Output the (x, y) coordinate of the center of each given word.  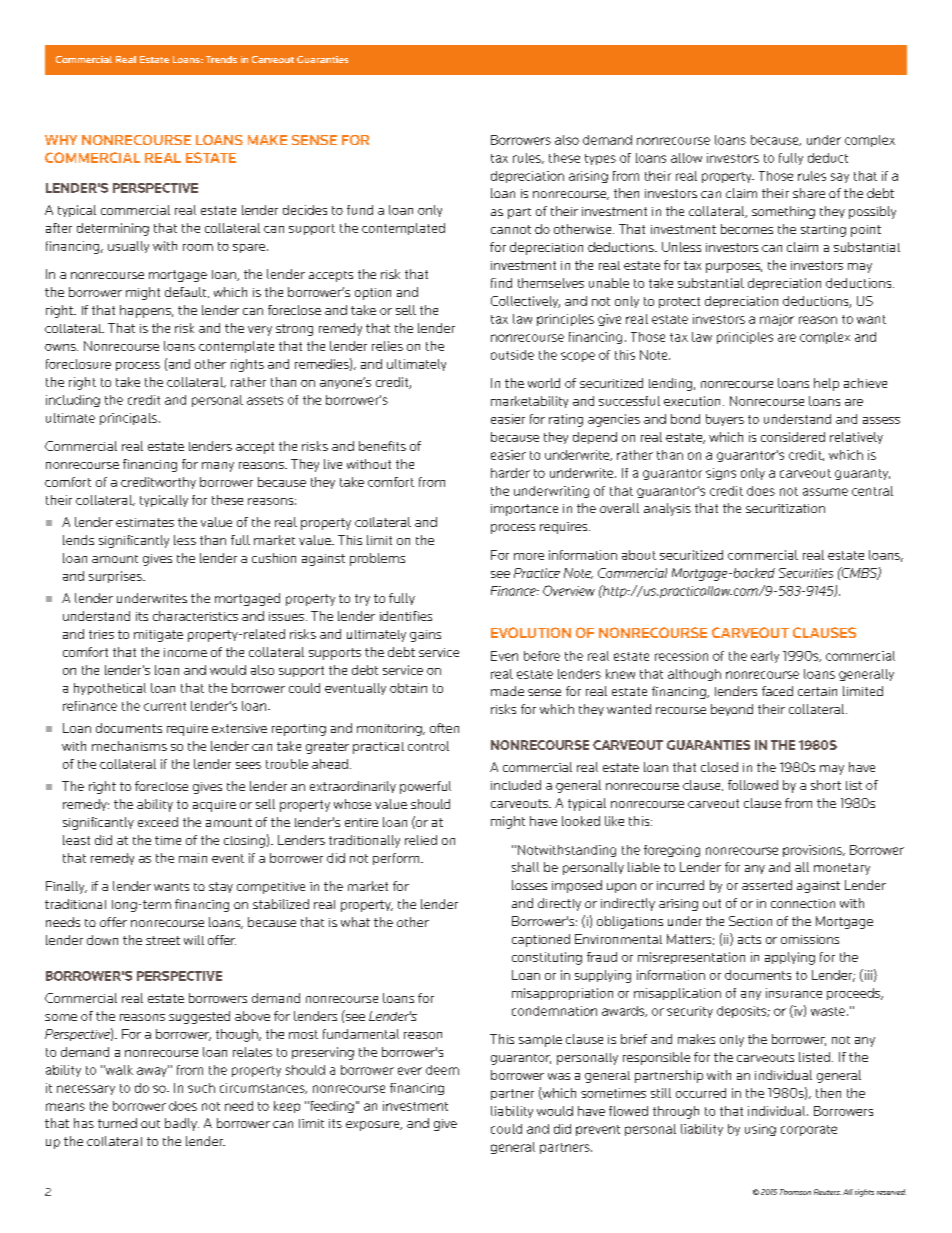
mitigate (158, 636)
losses (529, 885)
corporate (809, 1130)
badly (182, 1124)
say (840, 178)
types (600, 159)
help (826, 384)
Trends (221, 59)
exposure (374, 1126)
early (765, 657)
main (193, 858)
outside (512, 355)
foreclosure (78, 364)
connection (803, 903)
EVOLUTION (531, 632)
